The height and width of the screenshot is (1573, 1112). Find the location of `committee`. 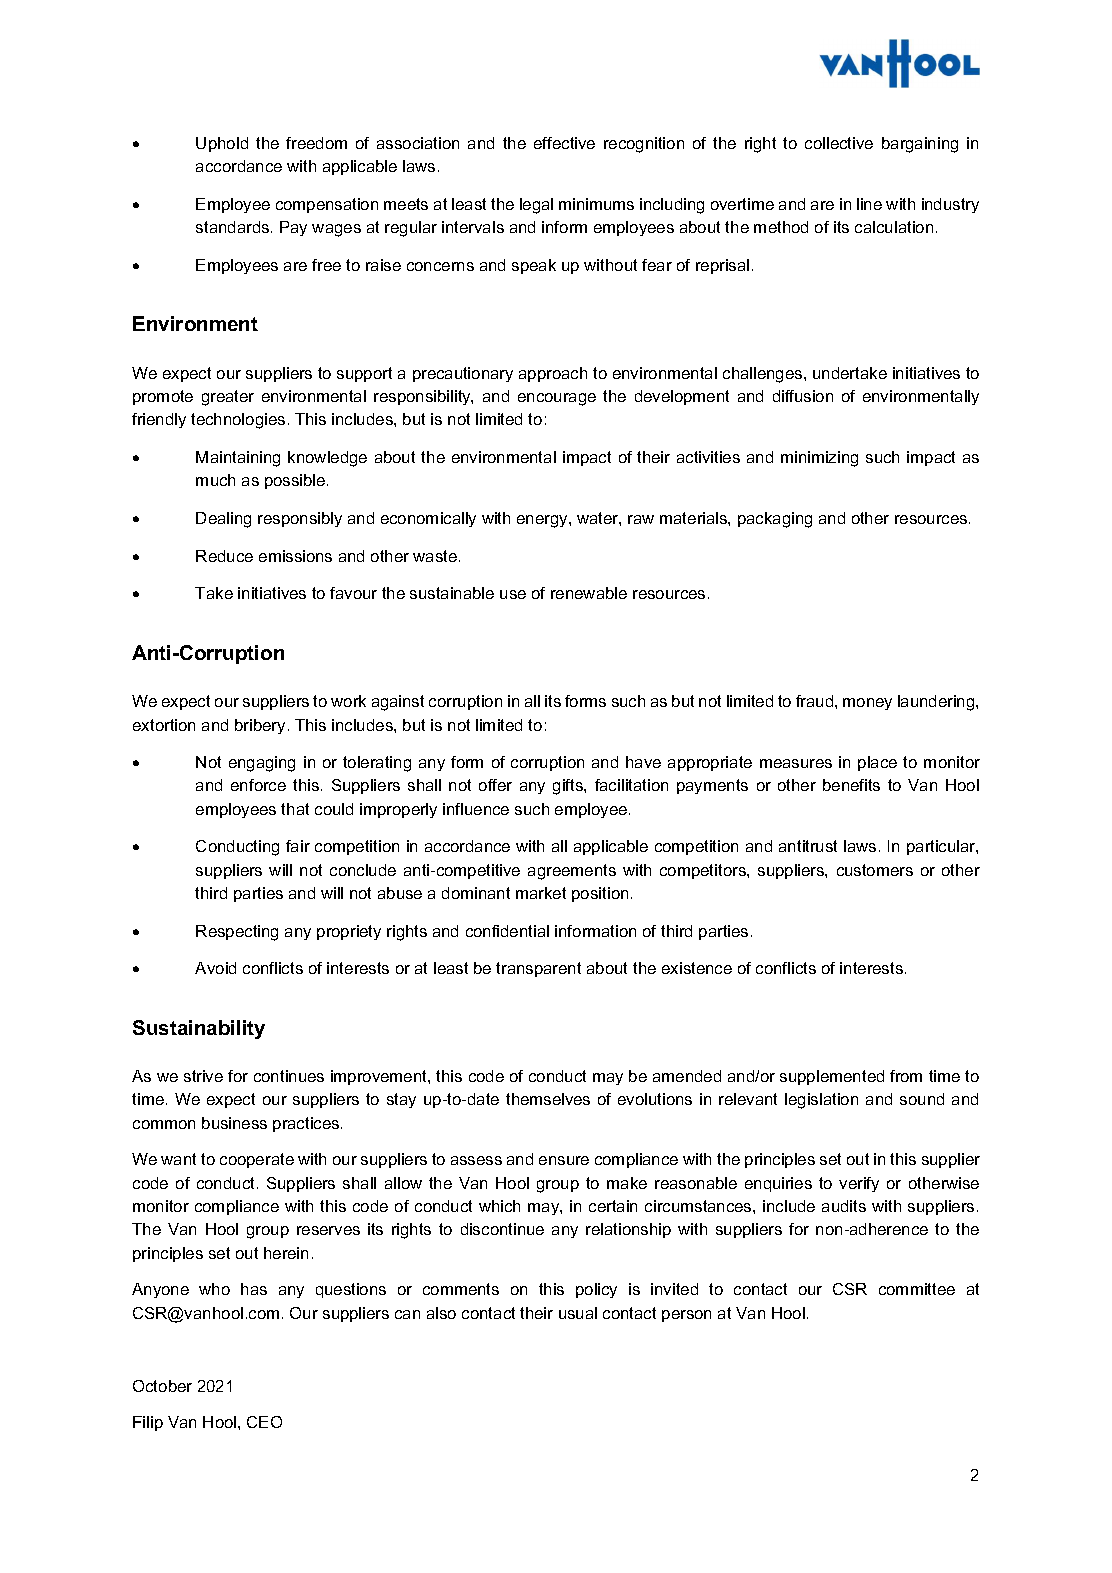

committee is located at coordinates (917, 1289).
